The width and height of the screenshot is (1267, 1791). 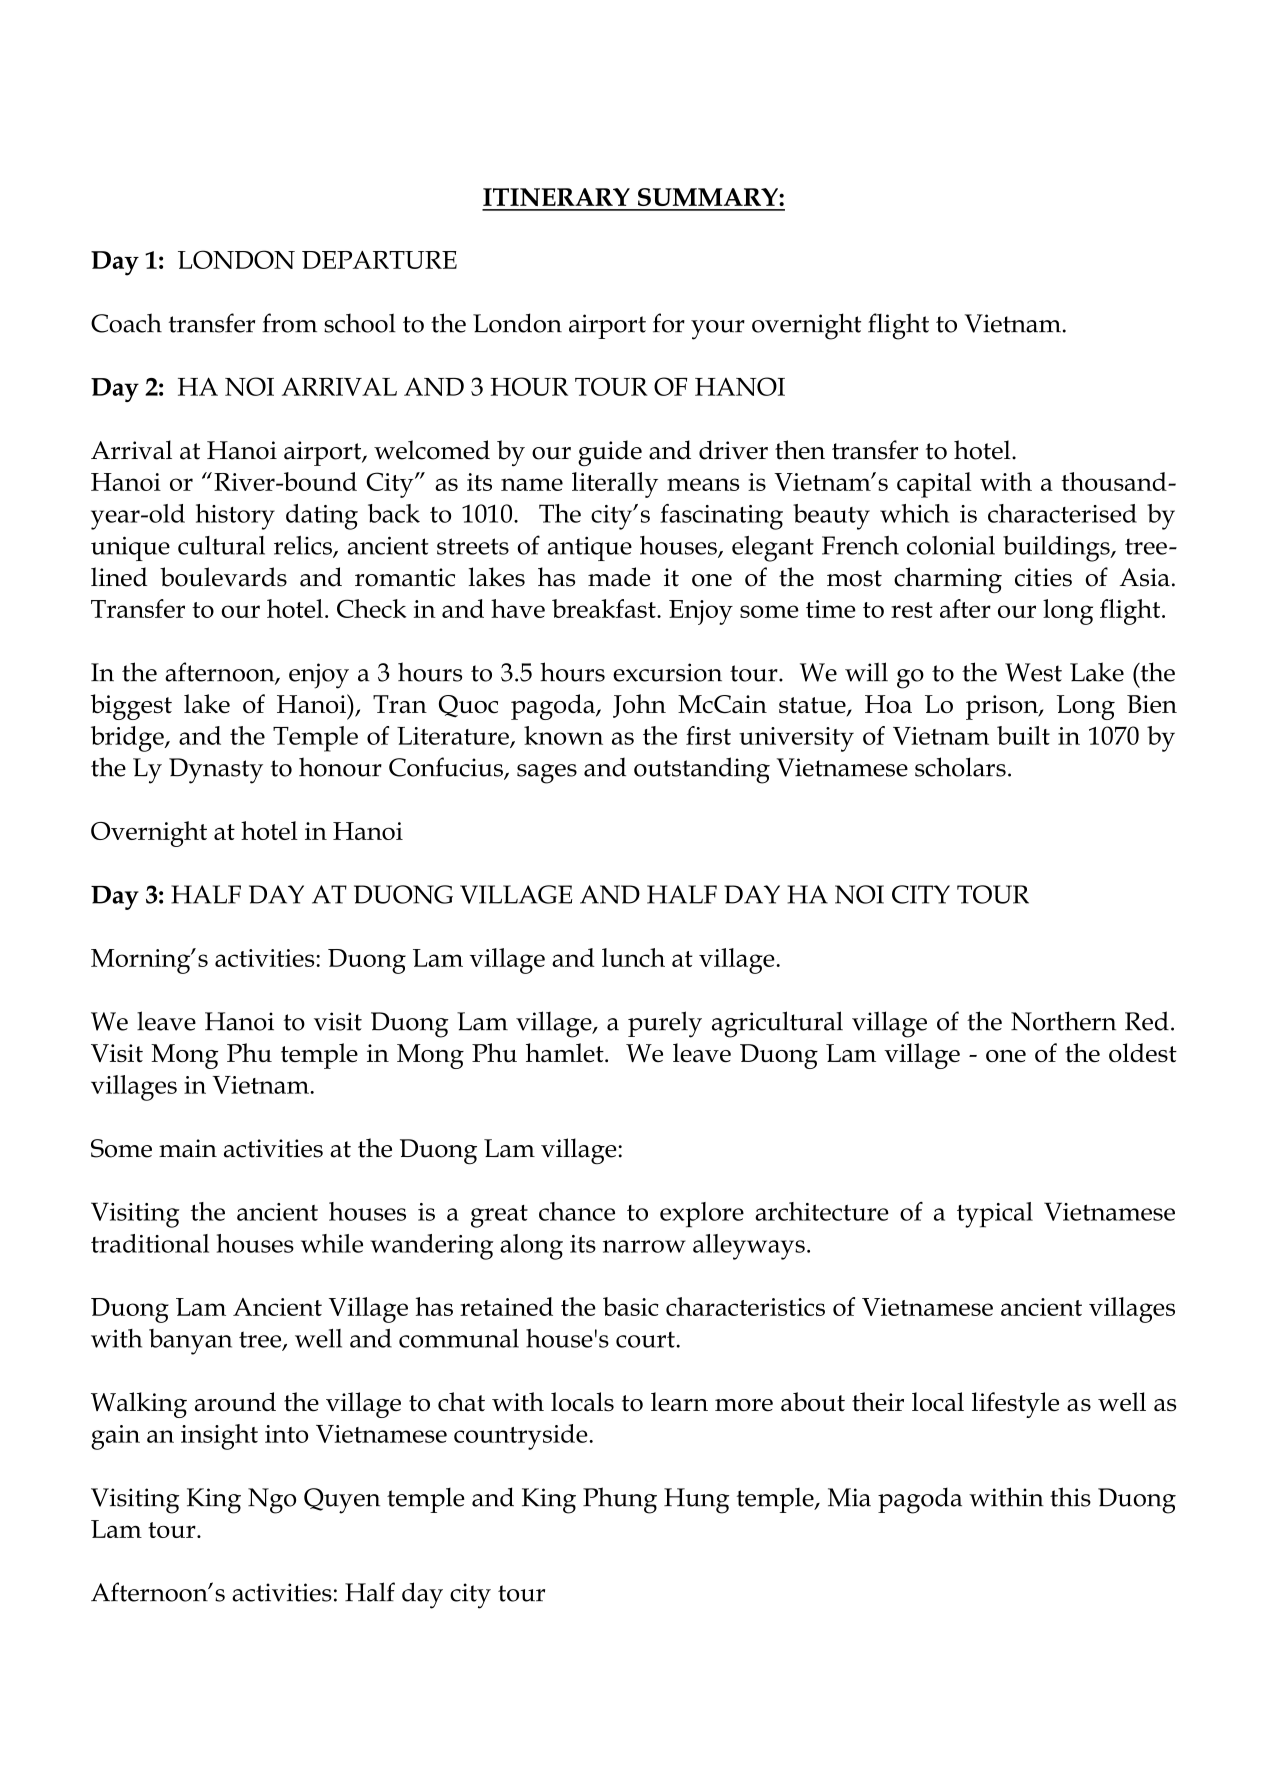 I want to click on scholars, so click(x=960, y=767).
